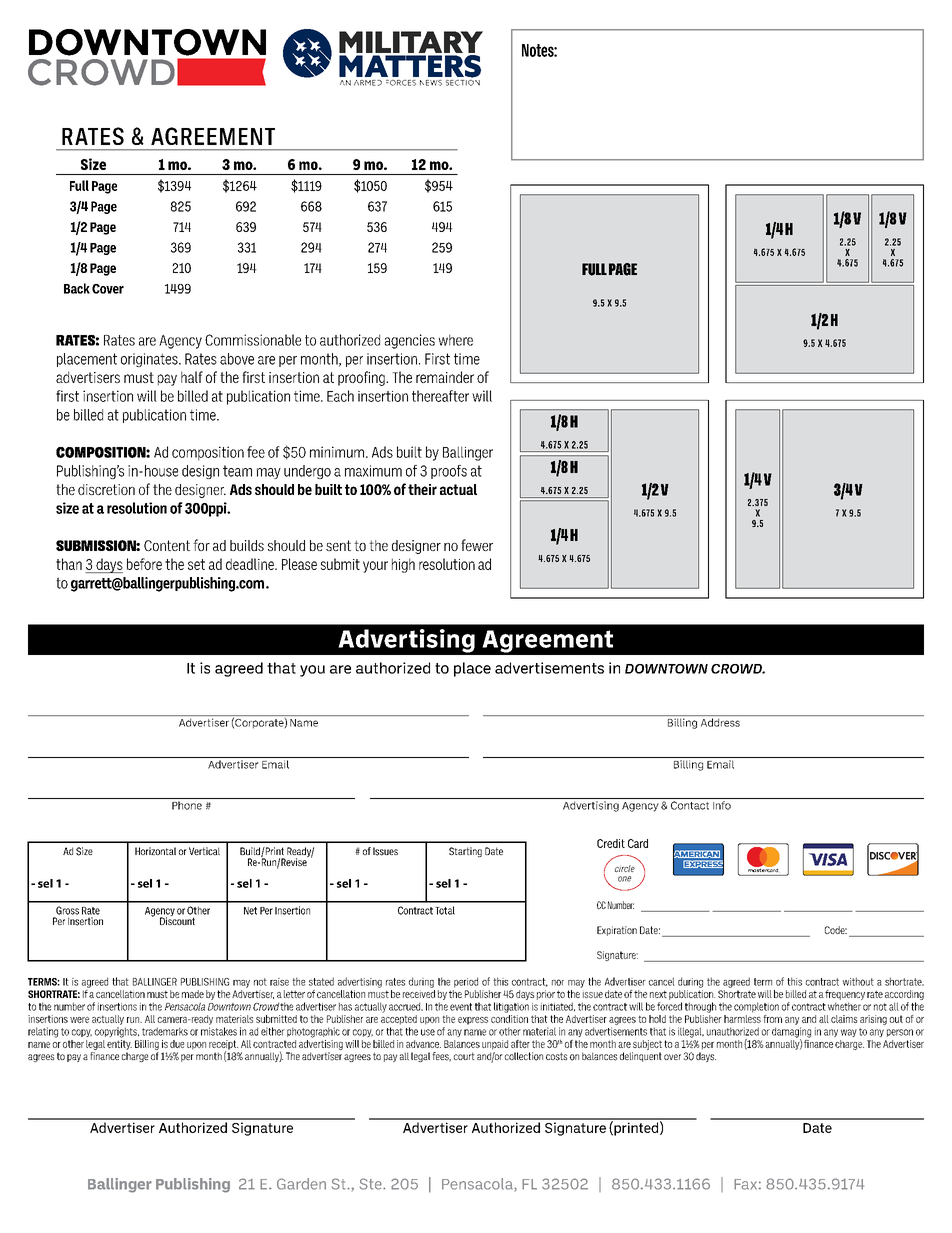  Describe the element at coordinates (301, 1184) in the page. I see `Garden` at that location.
